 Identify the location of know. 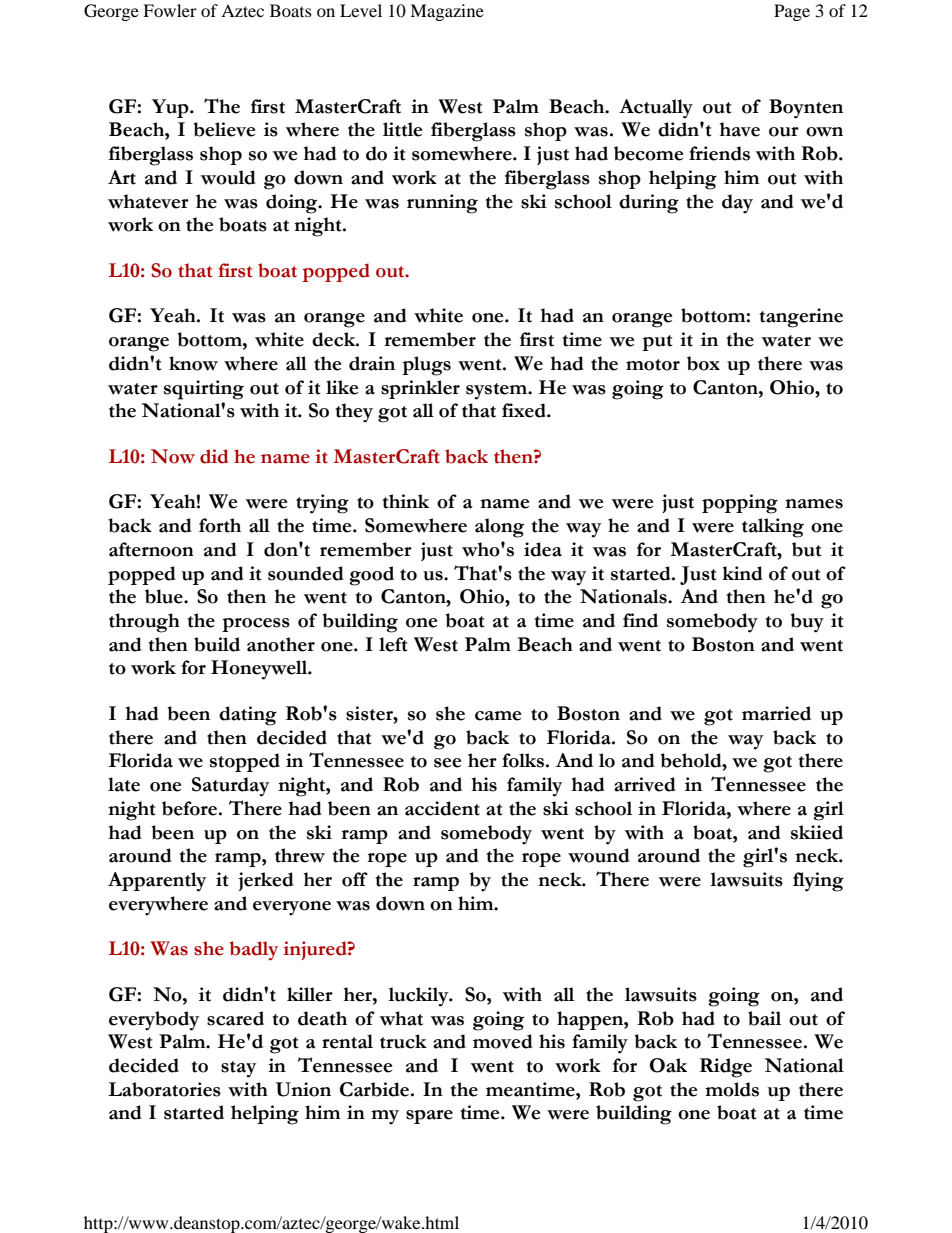
(193, 363).
